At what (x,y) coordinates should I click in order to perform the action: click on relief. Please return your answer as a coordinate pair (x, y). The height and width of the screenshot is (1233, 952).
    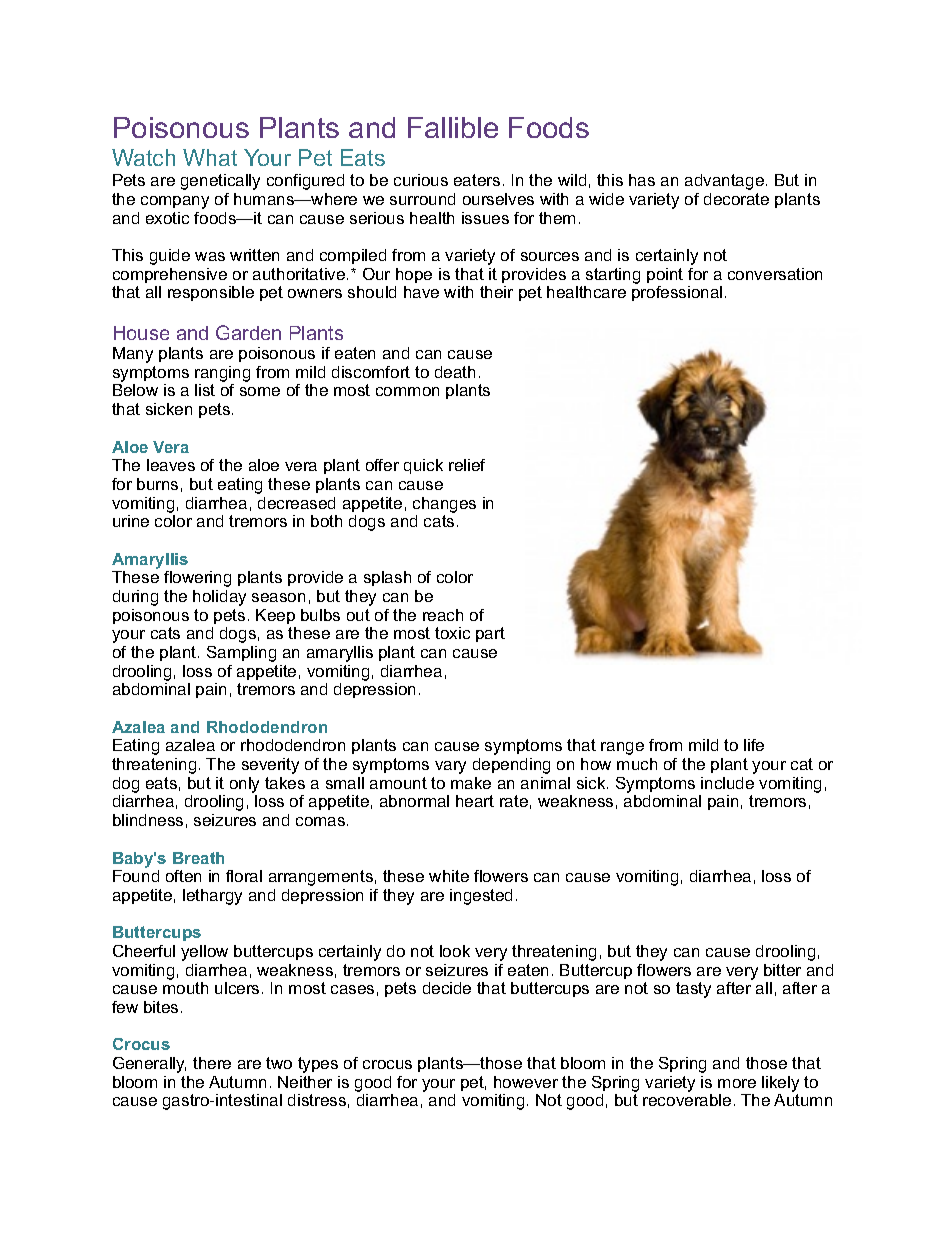
    Looking at the image, I should click on (467, 465).
